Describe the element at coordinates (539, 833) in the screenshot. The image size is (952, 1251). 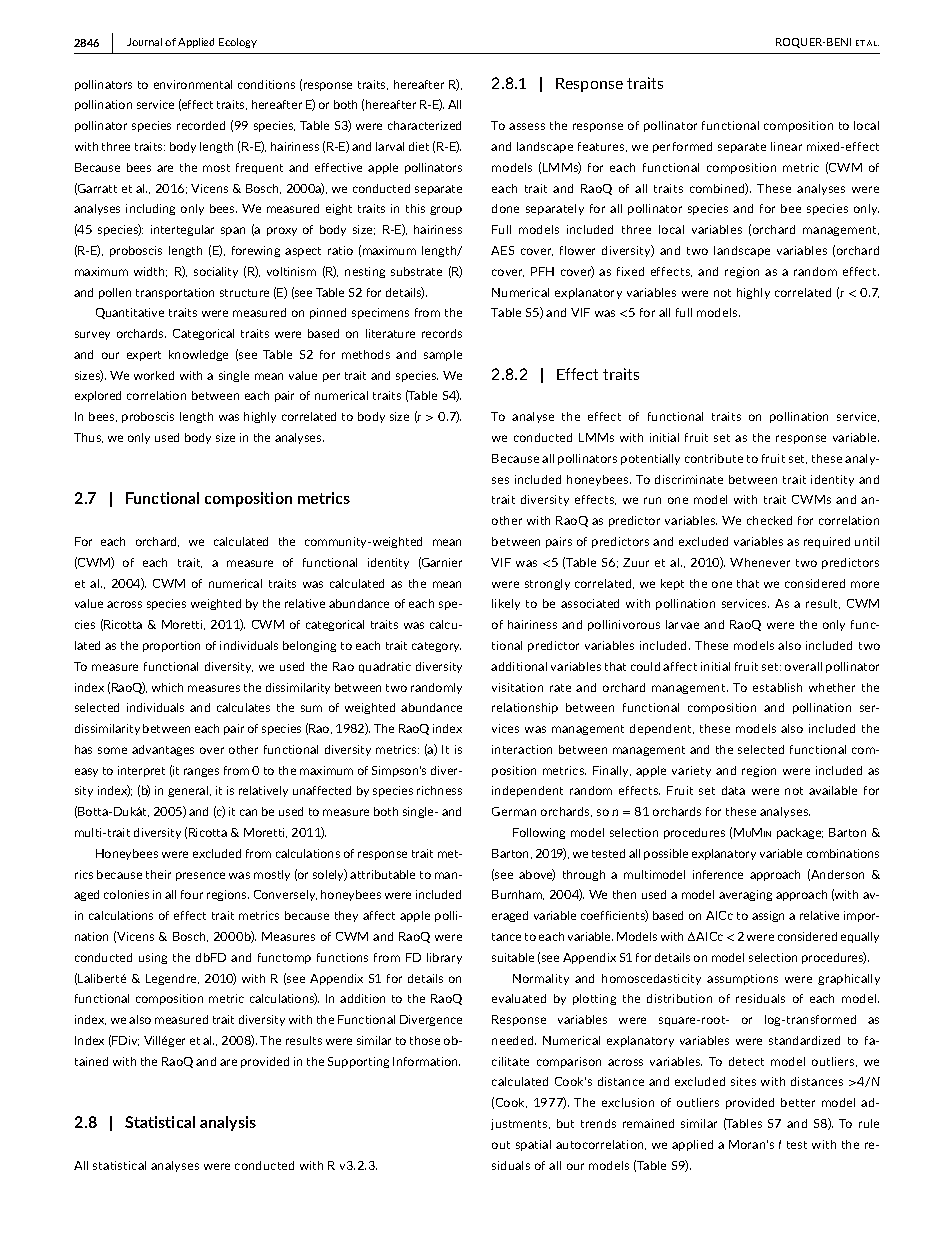
I see `Following` at that location.
